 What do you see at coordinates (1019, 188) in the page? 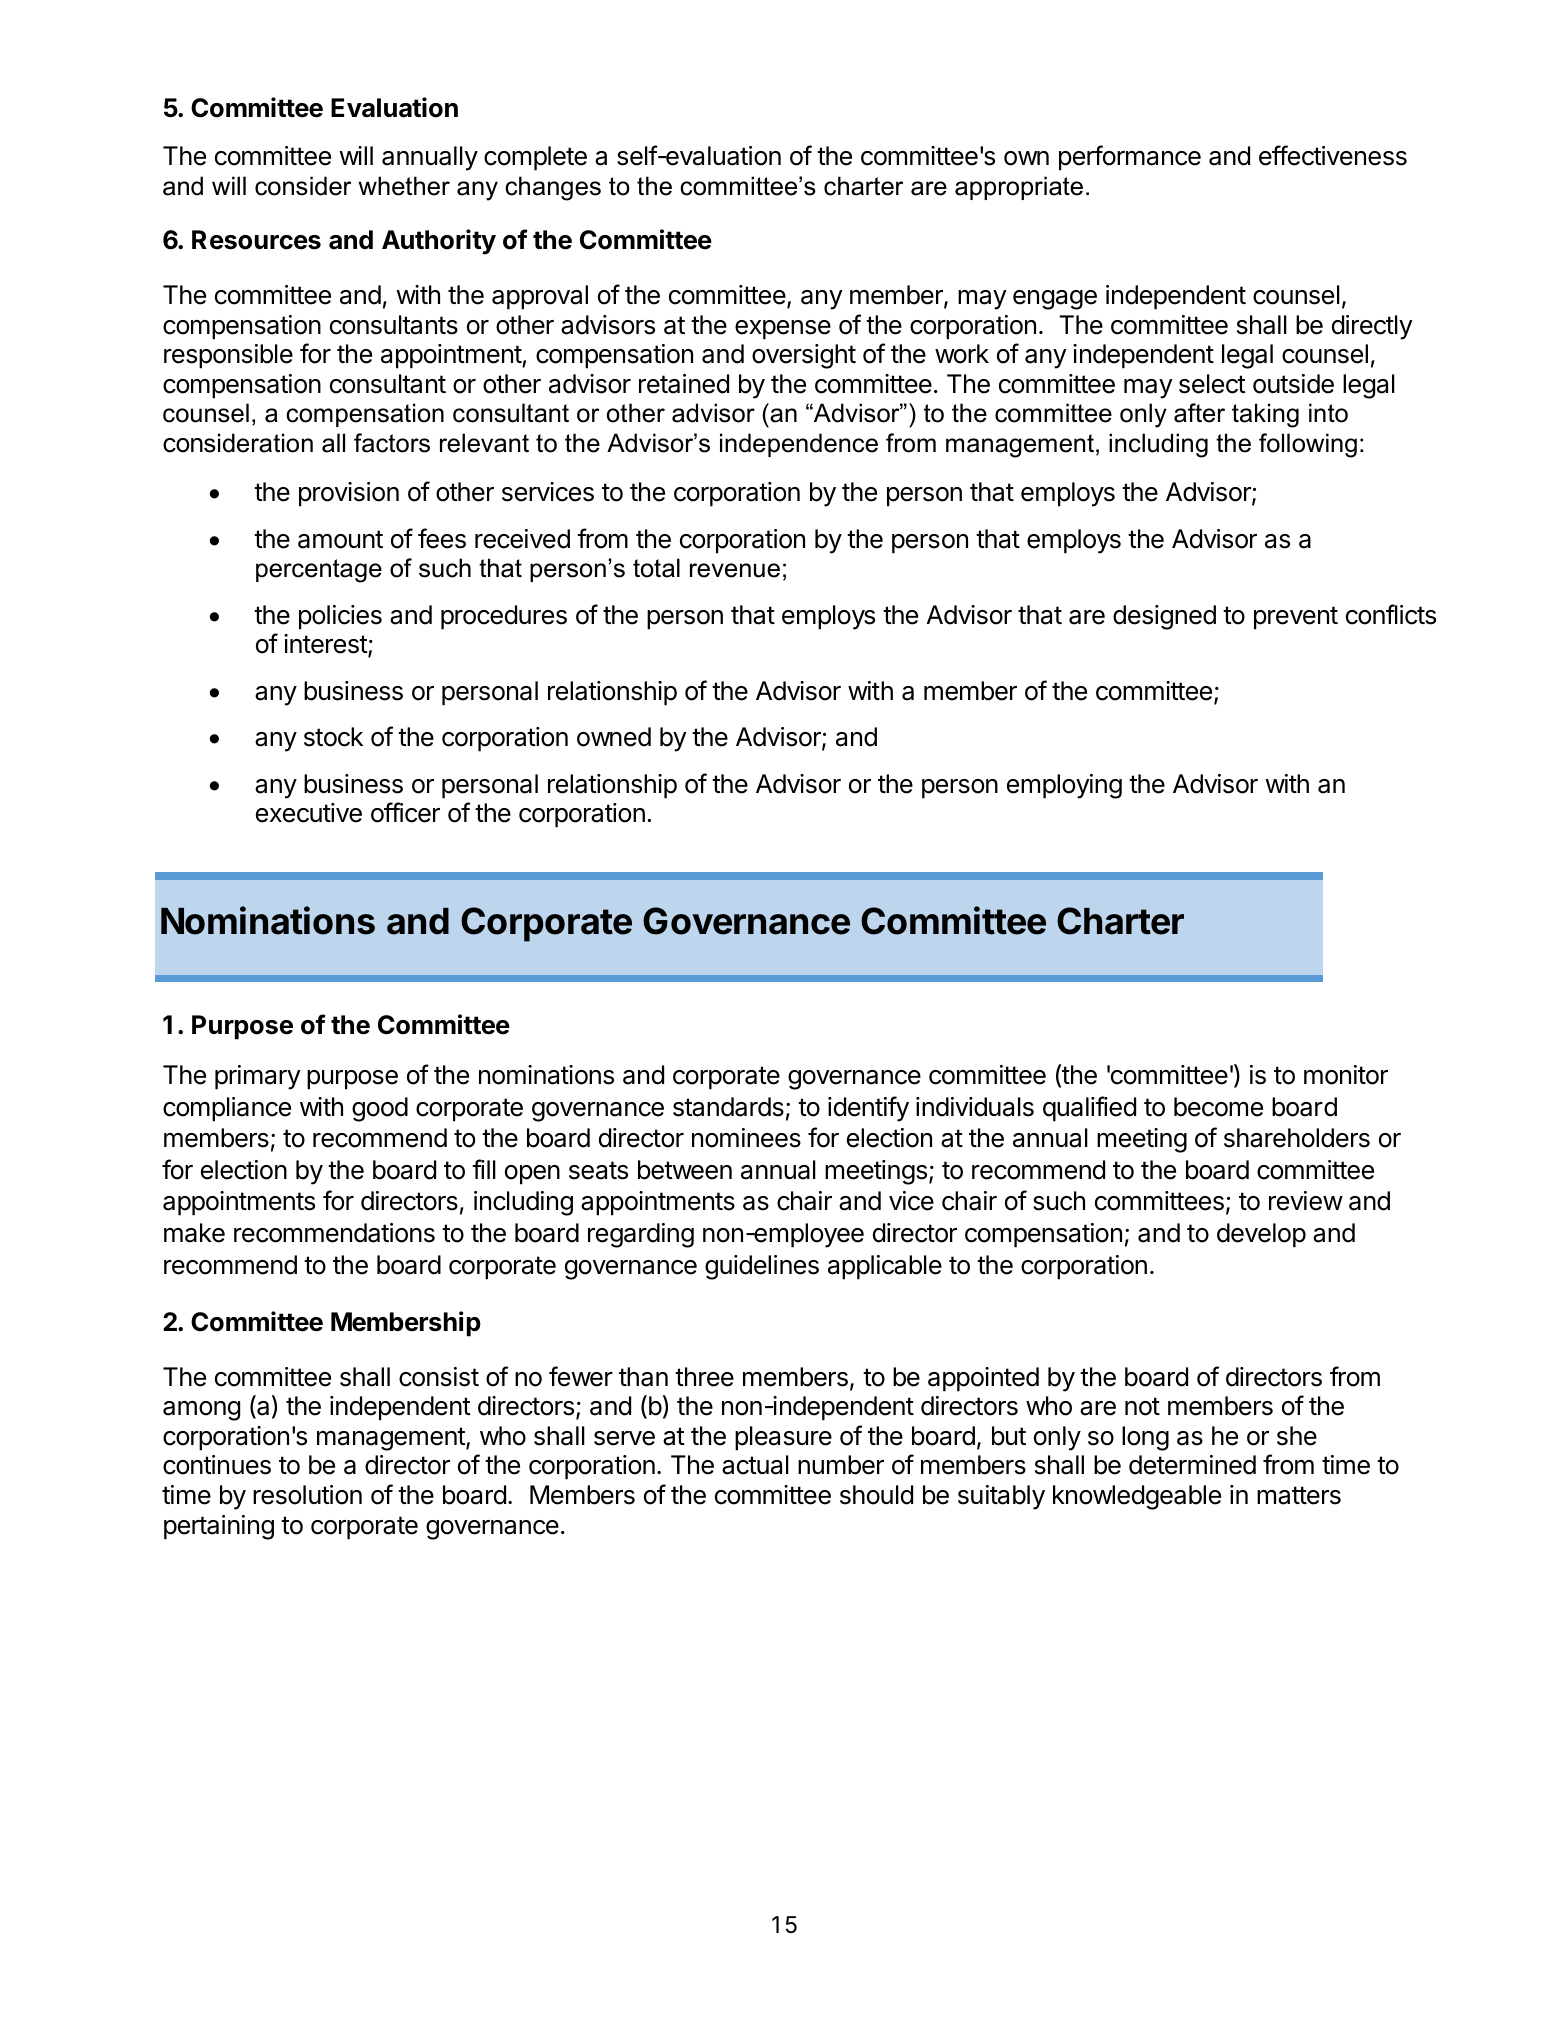
I see `appropriate` at bounding box center [1019, 188].
